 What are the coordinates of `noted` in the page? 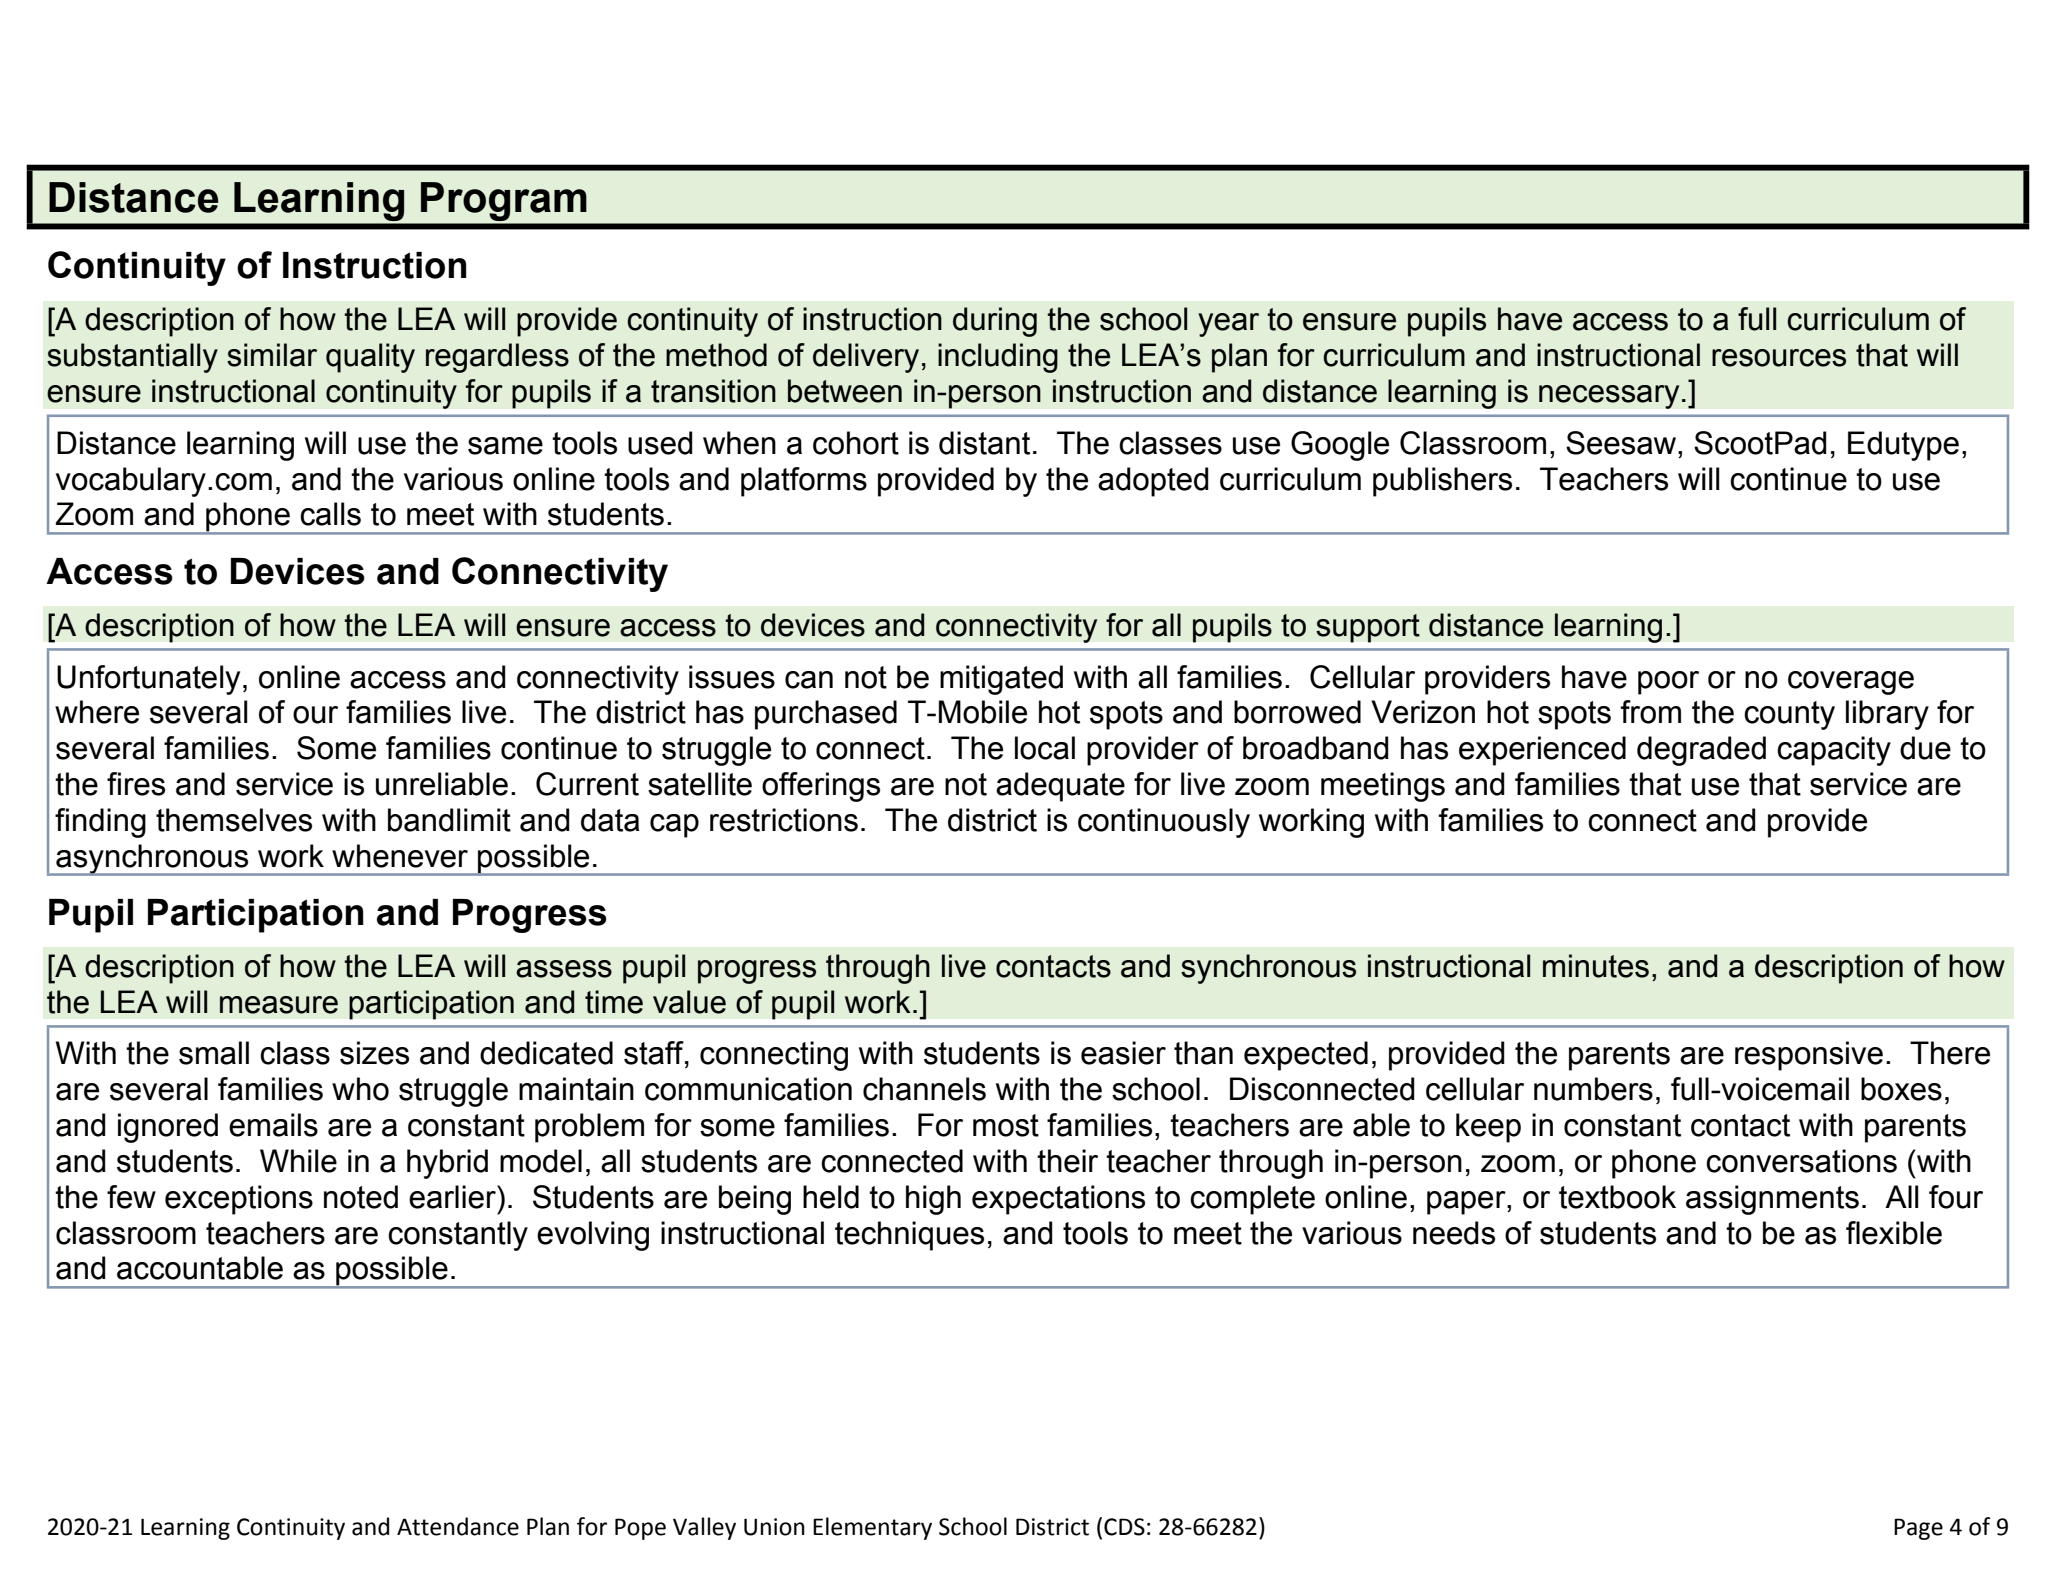 It's located at (361, 1197).
